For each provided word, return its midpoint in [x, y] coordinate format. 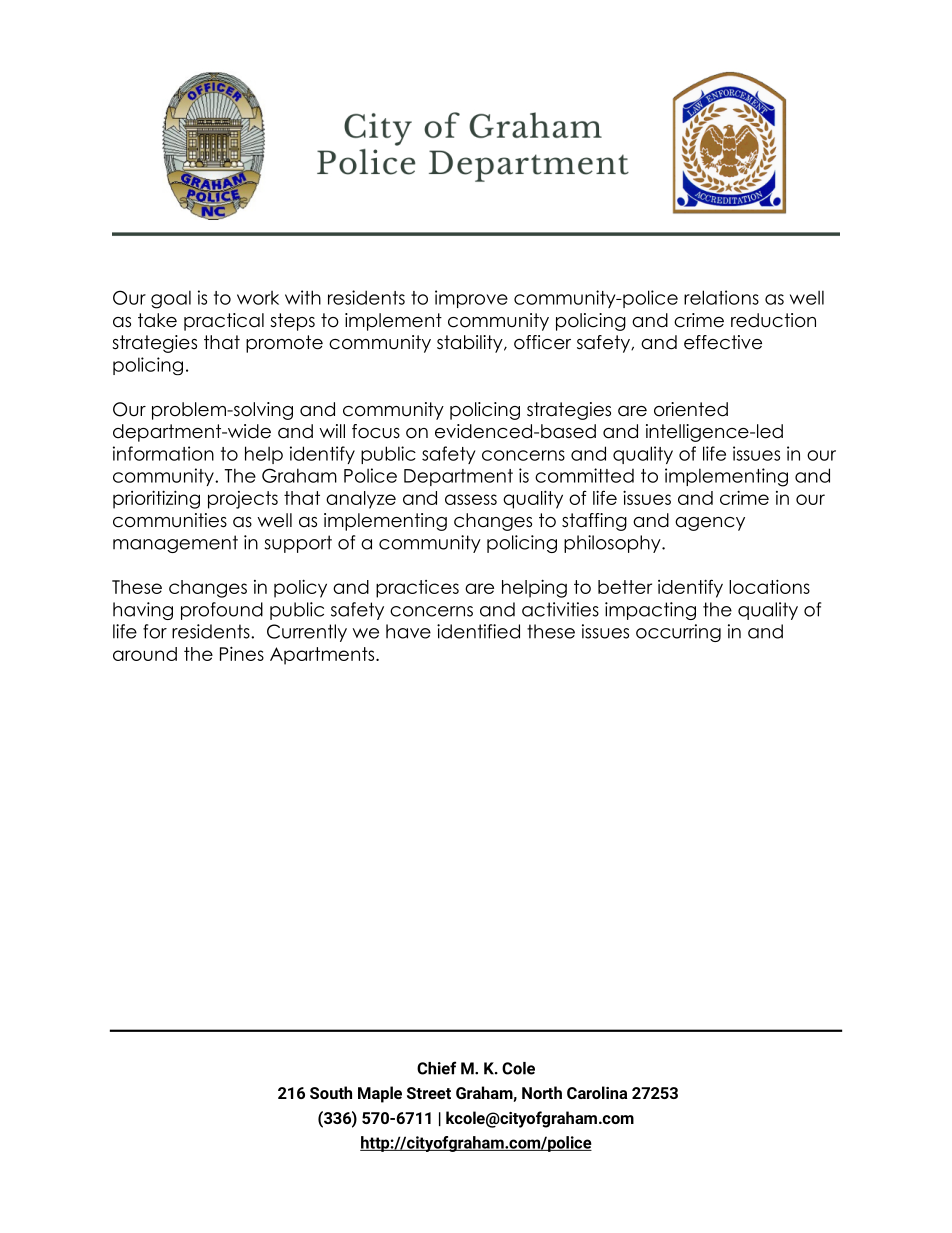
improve [471, 299]
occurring [678, 633]
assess [471, 499]
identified [478, 631]
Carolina [597, 1092]
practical [224, 322]
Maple [380, 1094]
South [331, 1092]
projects [243, 500]
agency [710, 524]
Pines [242, 653]
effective [723, 342]
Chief [436, 1068]
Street [429, 1093]
